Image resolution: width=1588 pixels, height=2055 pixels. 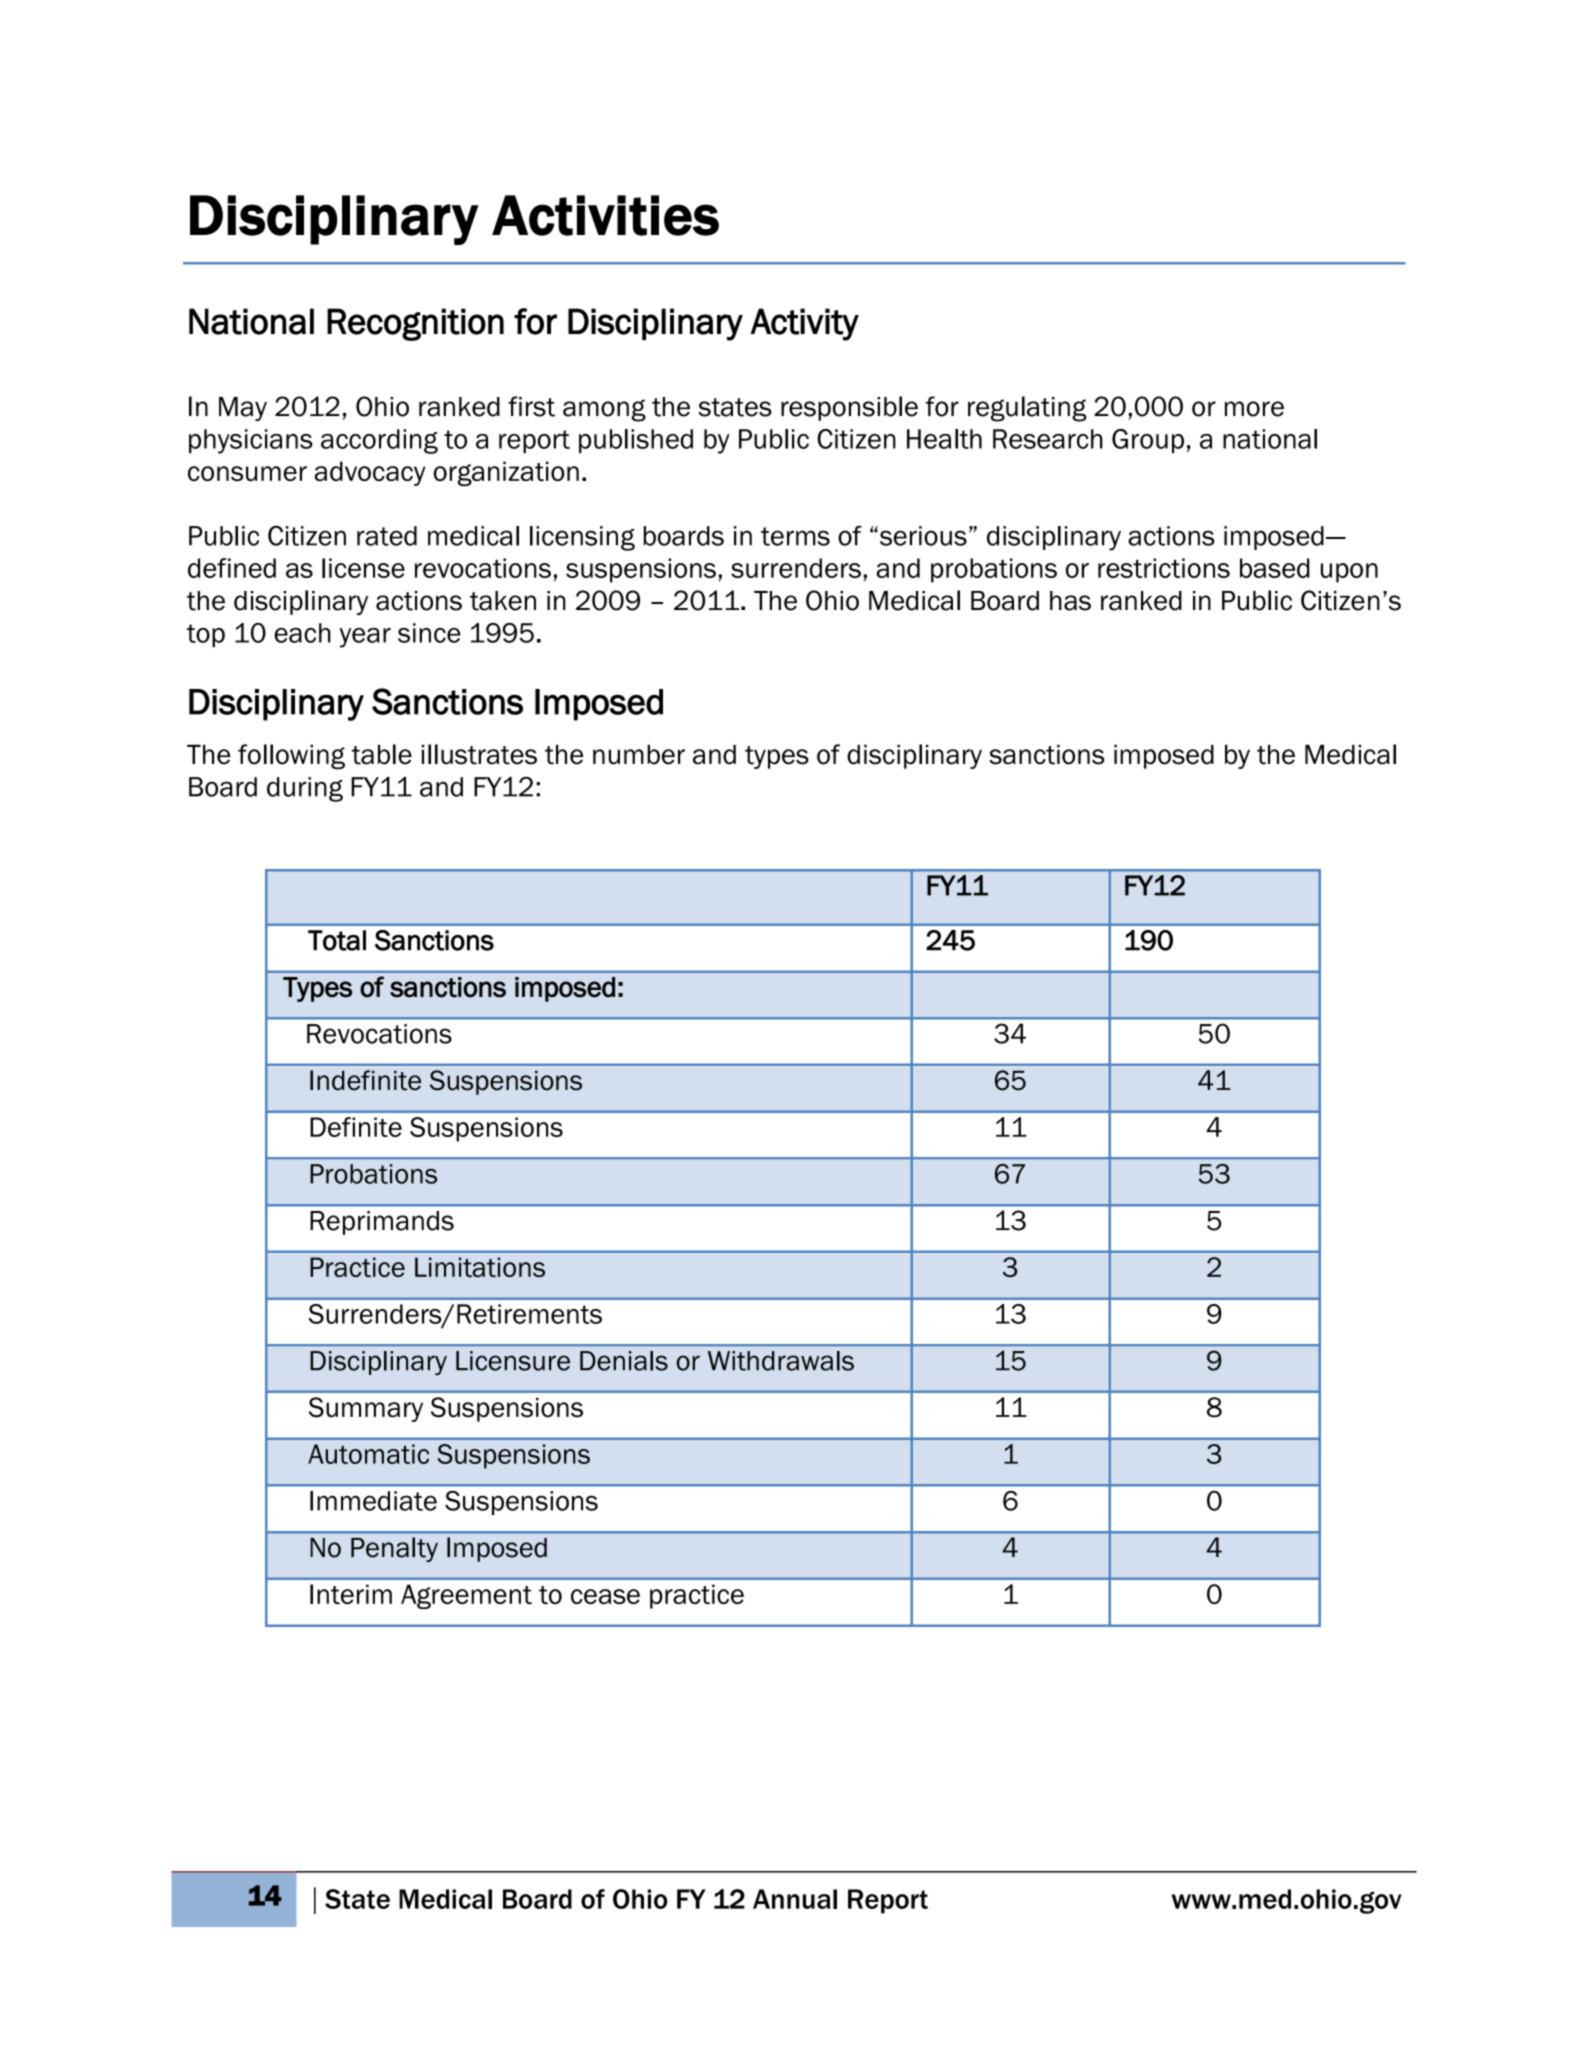 I want to click on Activity, so click(x=805, y=324).
